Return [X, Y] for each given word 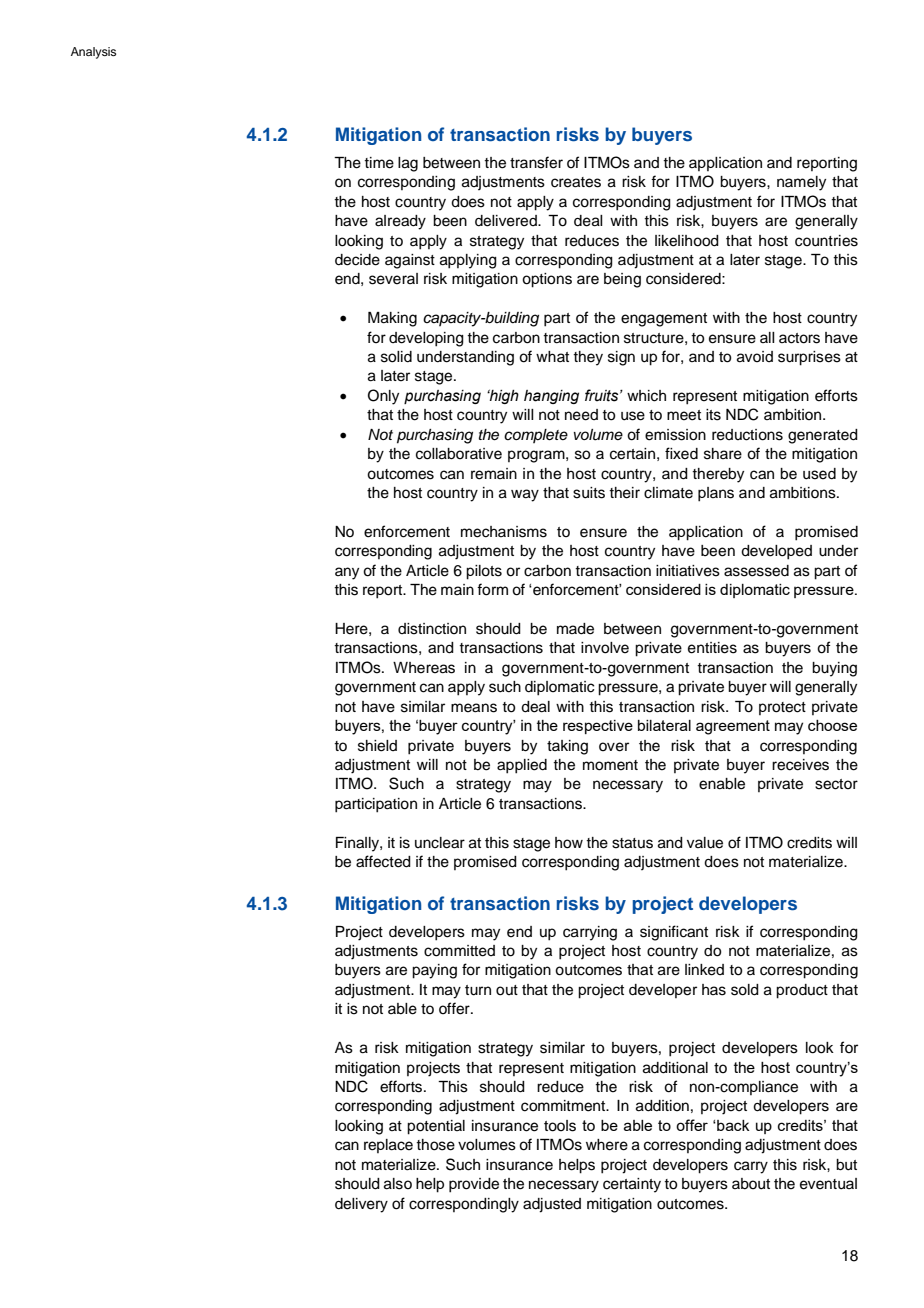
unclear [440, 843]
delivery [361, 1205]
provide [474, 1185]
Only [383, 397]
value [705, 843]
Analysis [93, 53]
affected [383, 861]
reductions [747, 435]
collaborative [459, 454]
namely [801, 183]
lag [408, 164]
